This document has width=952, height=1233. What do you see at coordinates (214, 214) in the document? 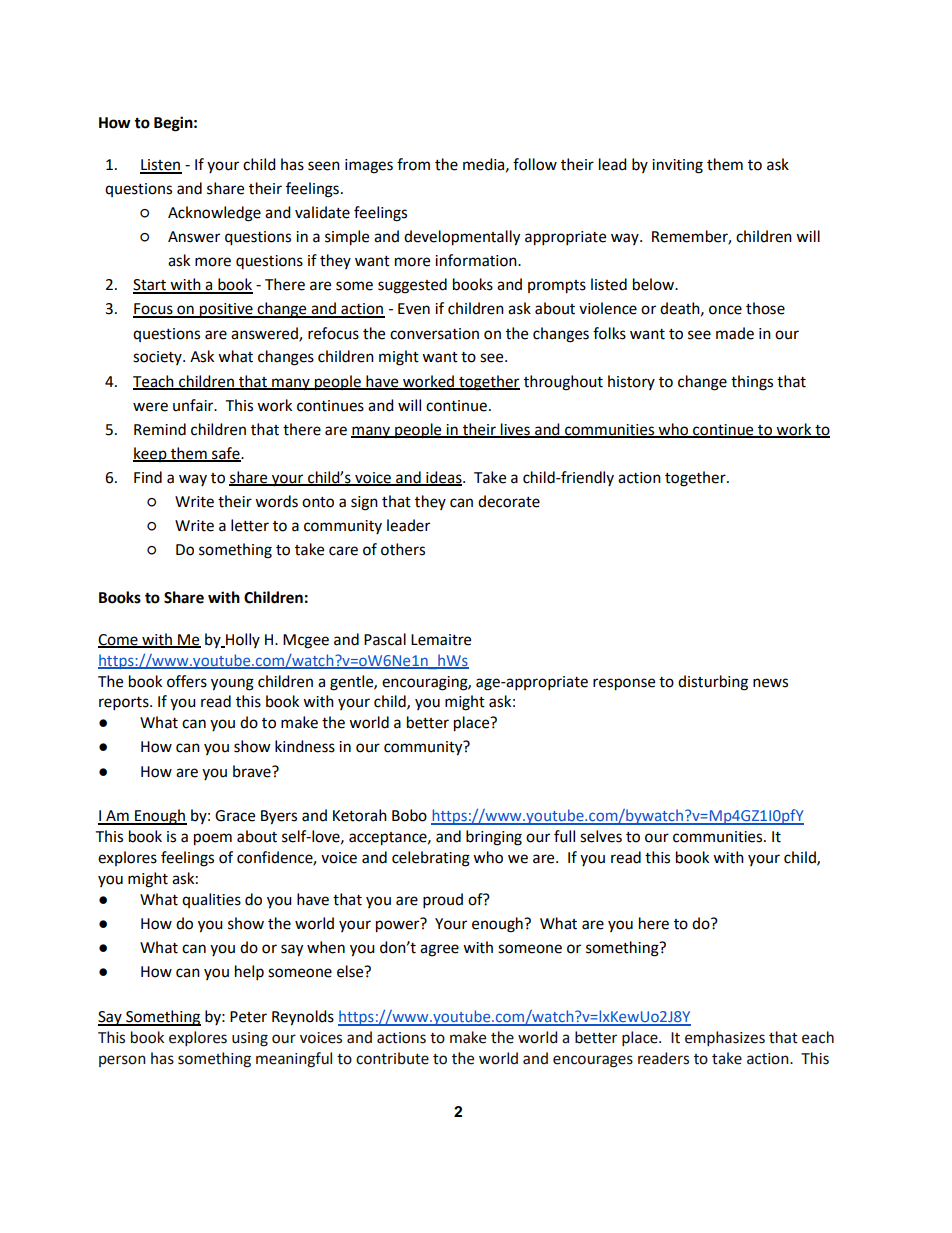
I see `Acknowledge` at bounding box center [214, 214].
